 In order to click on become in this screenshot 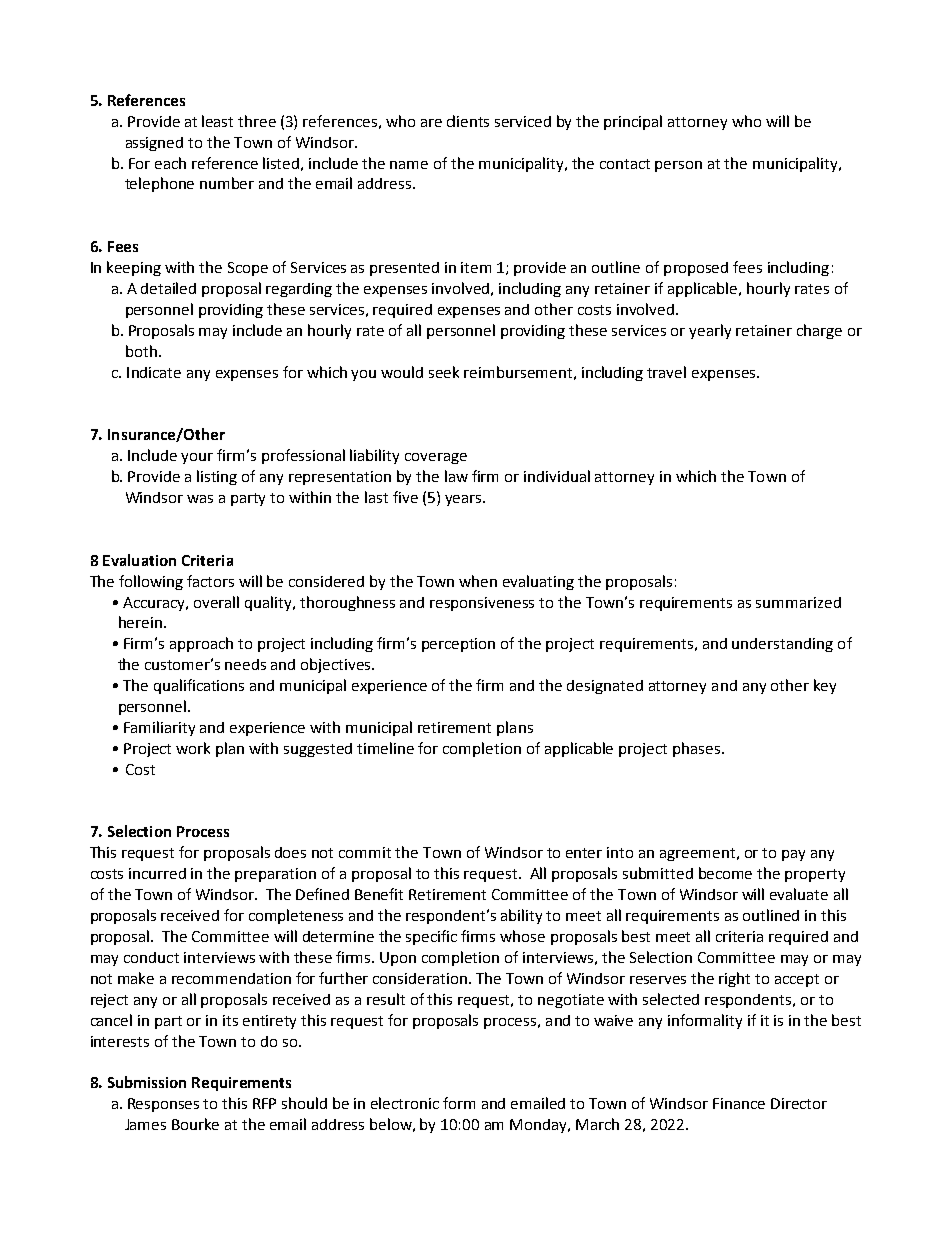, I will do `click(725, 873)`.
